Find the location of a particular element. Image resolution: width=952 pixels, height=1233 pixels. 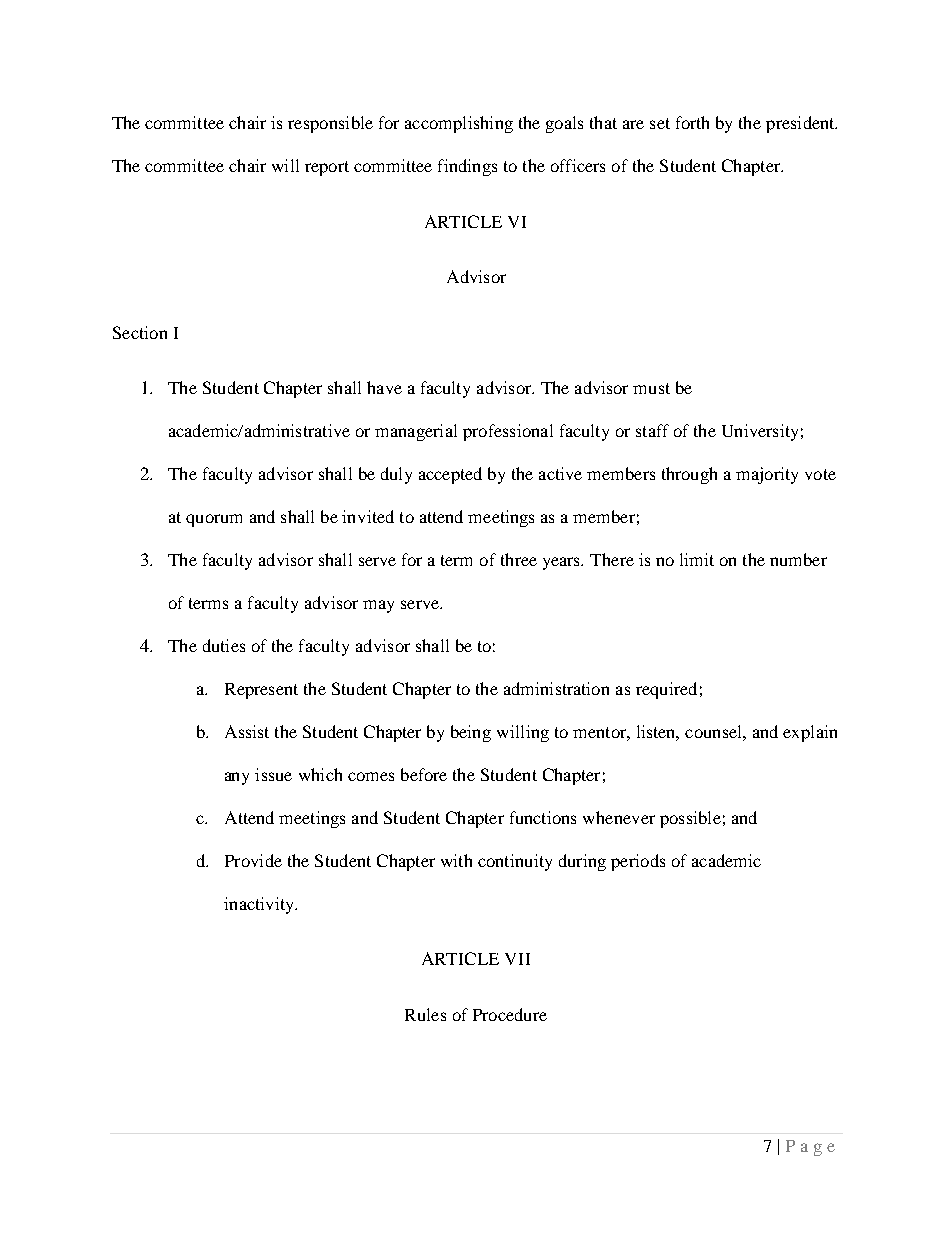

report is located at coordinates (327, 168).
